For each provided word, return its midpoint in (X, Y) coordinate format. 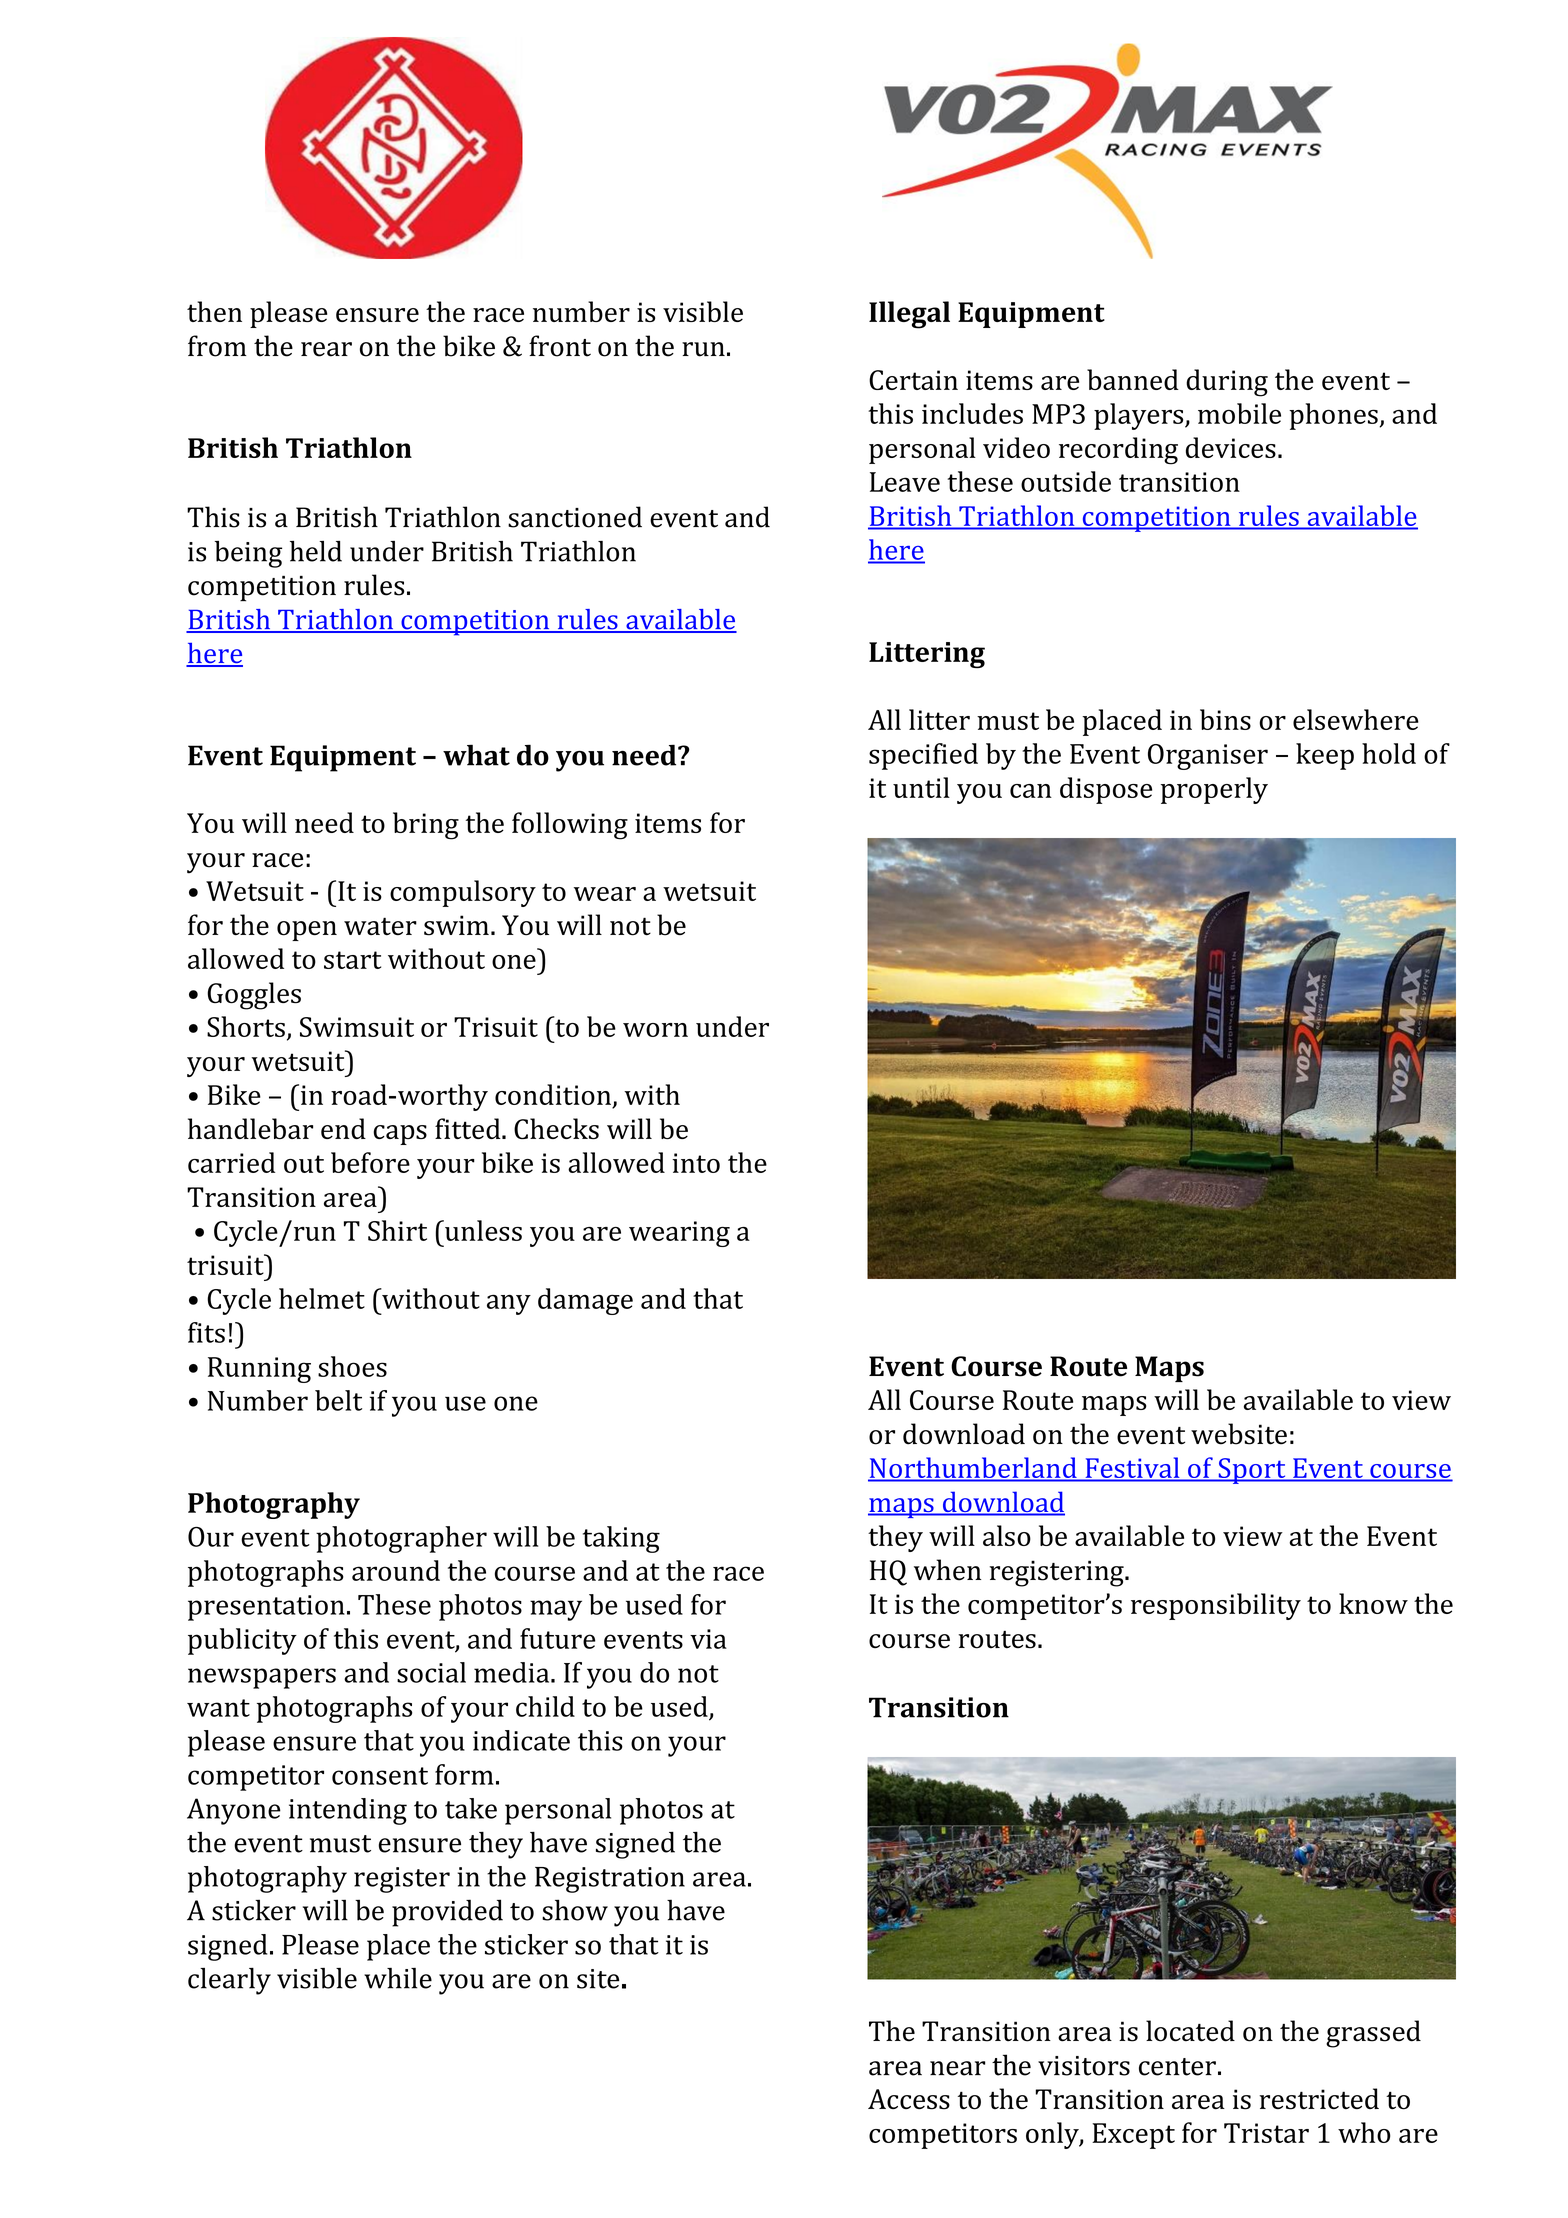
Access (909, 2099)
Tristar (1266, 2133)
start (352, 960)
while (398, 1978)
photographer (401, 1539)
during (1227, 383)
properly (1214, 790)
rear (326, 349)
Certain (913, 380)
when (947, 1570)
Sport (1252, 1471)
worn (655, 1030)
